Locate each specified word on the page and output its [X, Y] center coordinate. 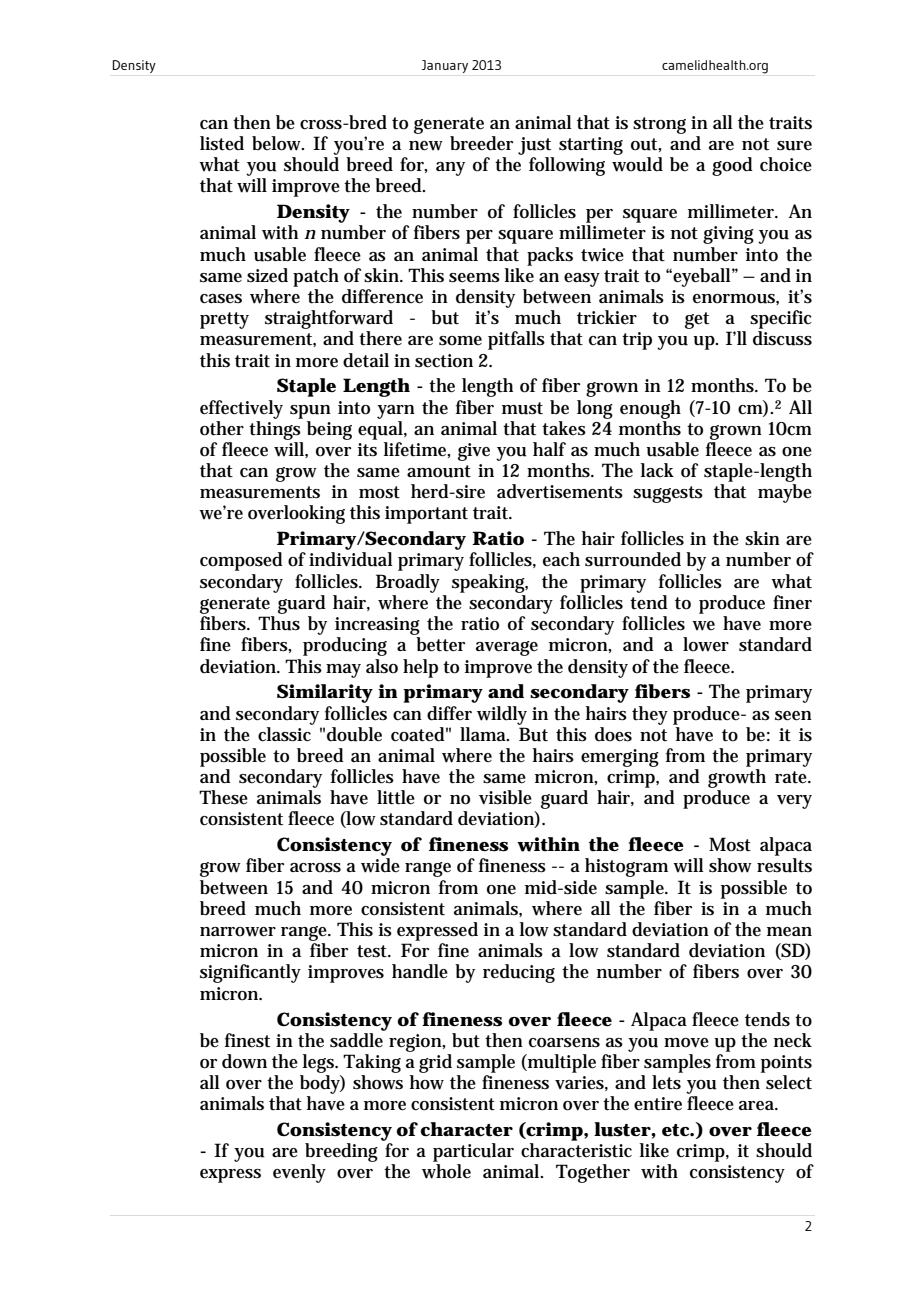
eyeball [702, 277]
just [534, 146]
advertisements [560, 491]
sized [267, 275]
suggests [668, 494]
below [277, 143]
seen [793, 716]
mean [789, 932]
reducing [519, 973]
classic [285, 733]
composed [241, 561]
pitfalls [516, 340]
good [732, 166]
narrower [238, 932]
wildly [502, 715]
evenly [299, 1173]
